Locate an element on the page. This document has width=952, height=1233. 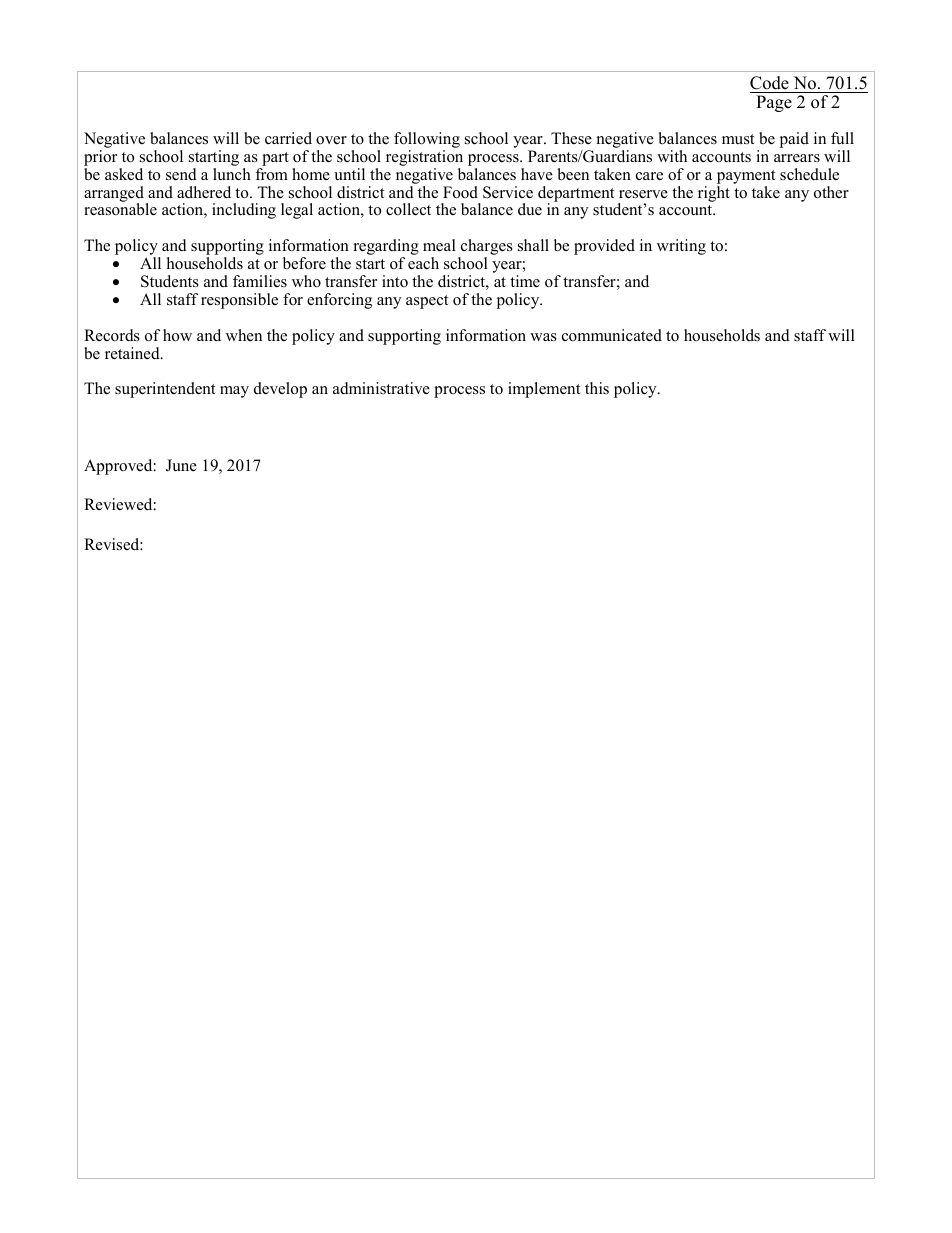
writing is located at coordinates (681, 247).
